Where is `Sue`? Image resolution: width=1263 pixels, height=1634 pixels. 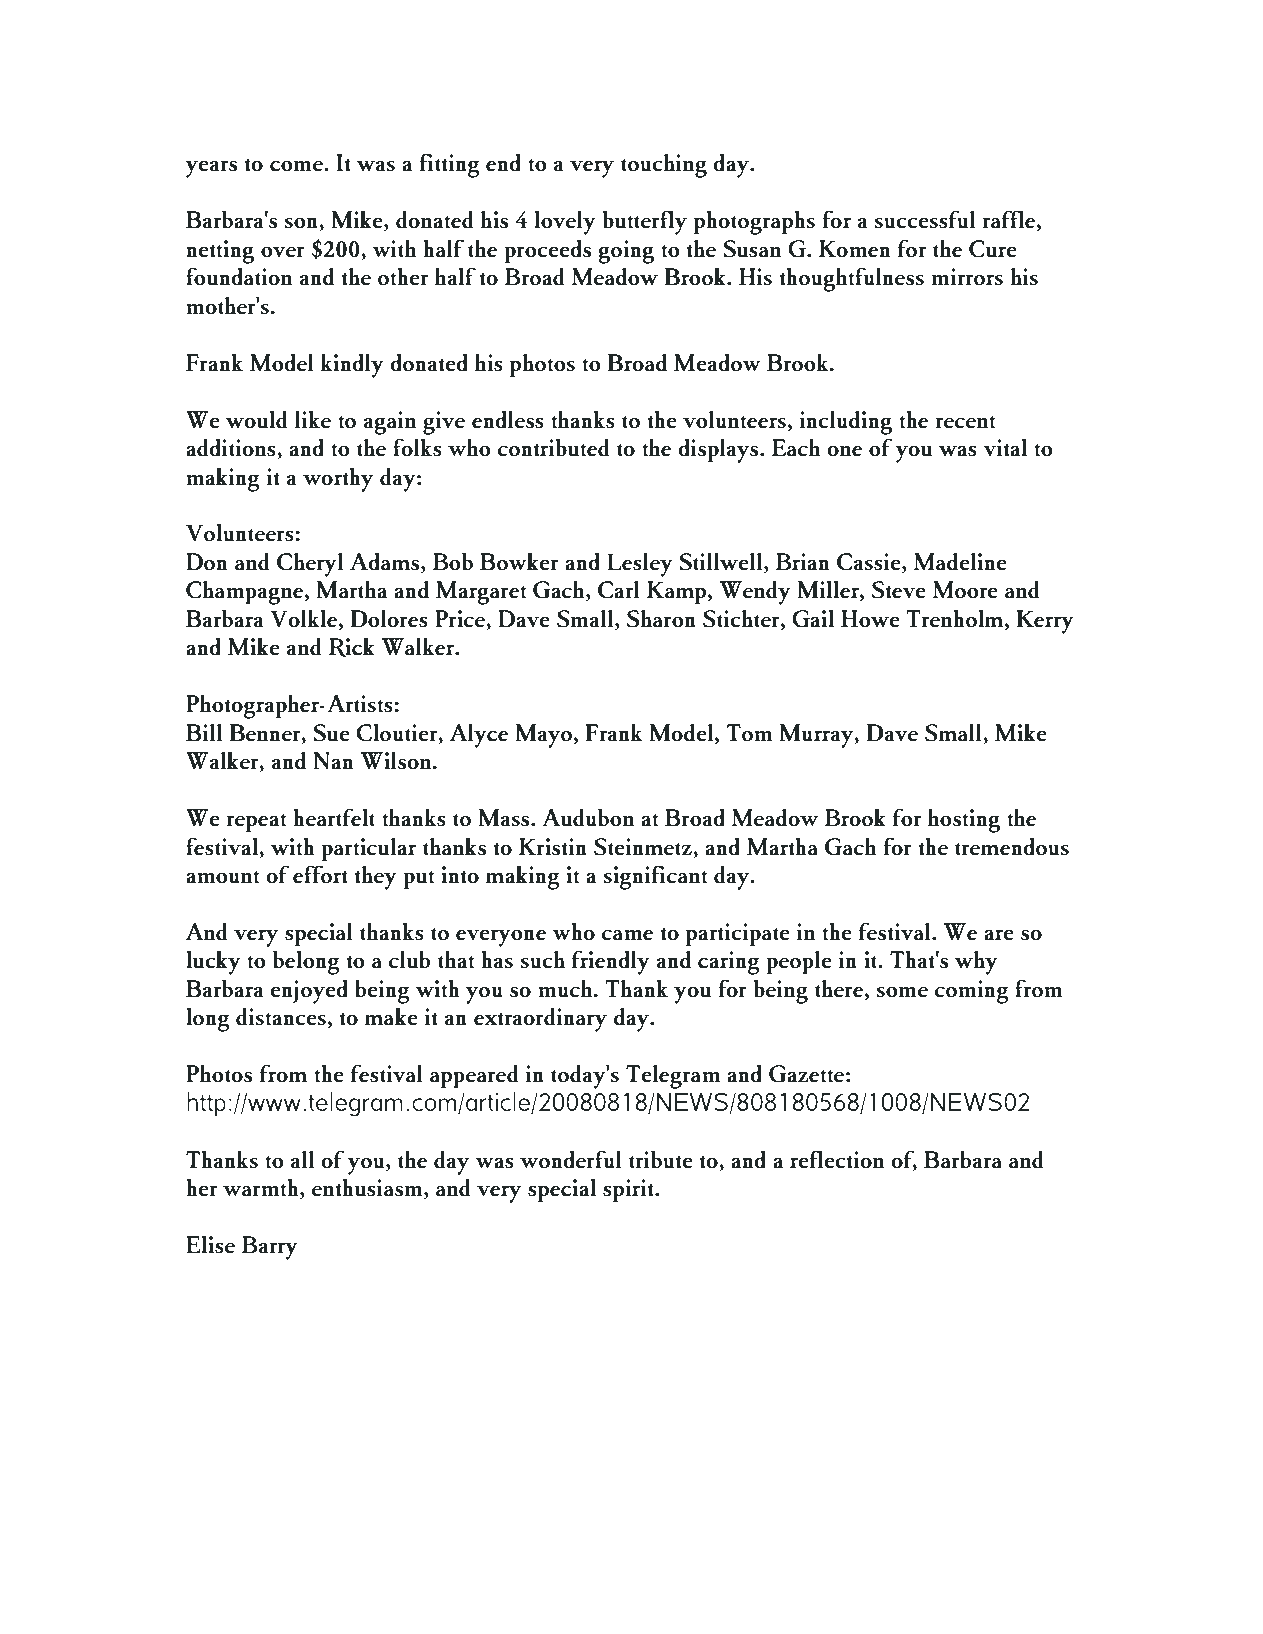 Sue is located at coordinates (331, 733).
